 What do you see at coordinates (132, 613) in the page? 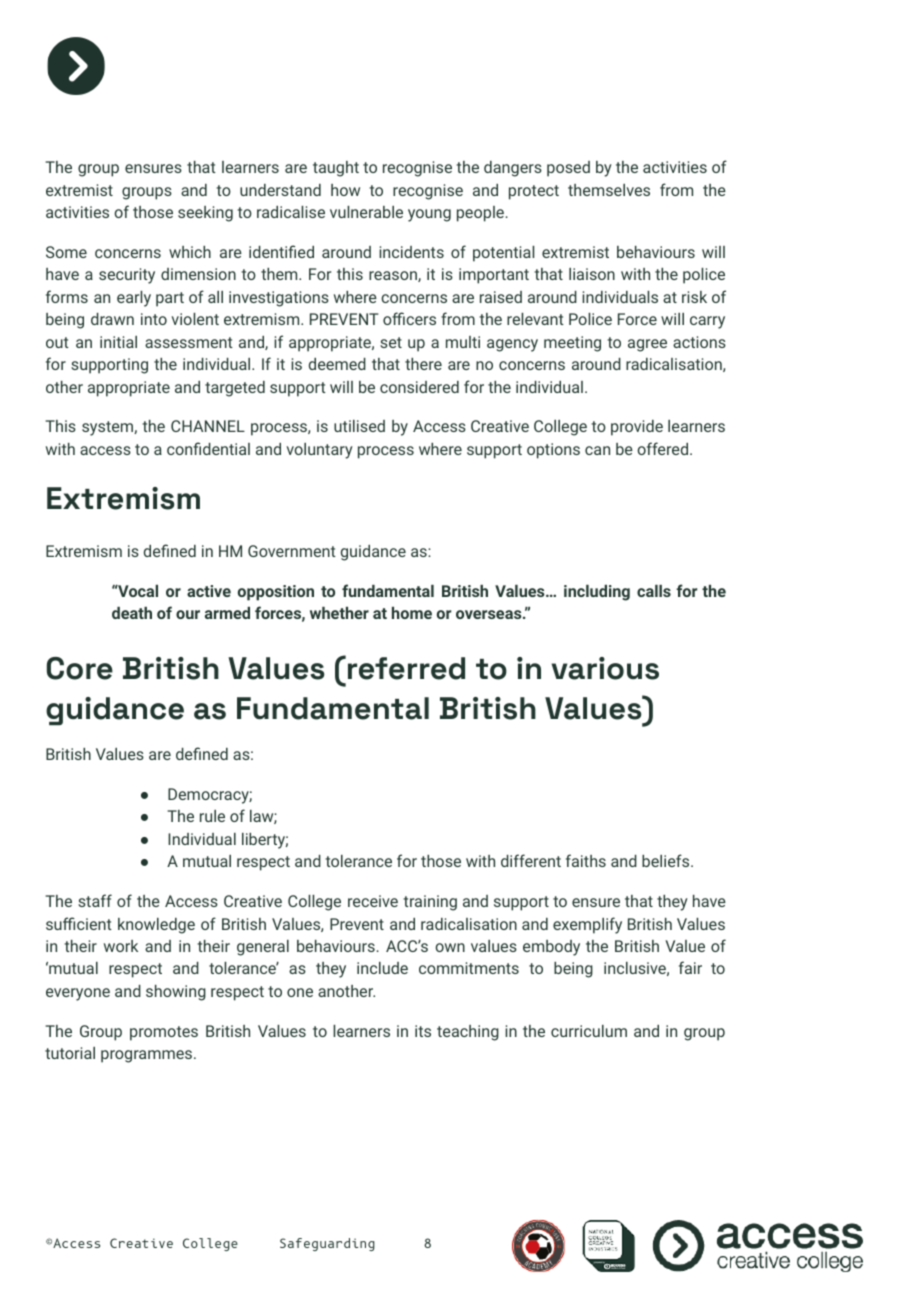
I see `death` at bounding box center [132, 613].
